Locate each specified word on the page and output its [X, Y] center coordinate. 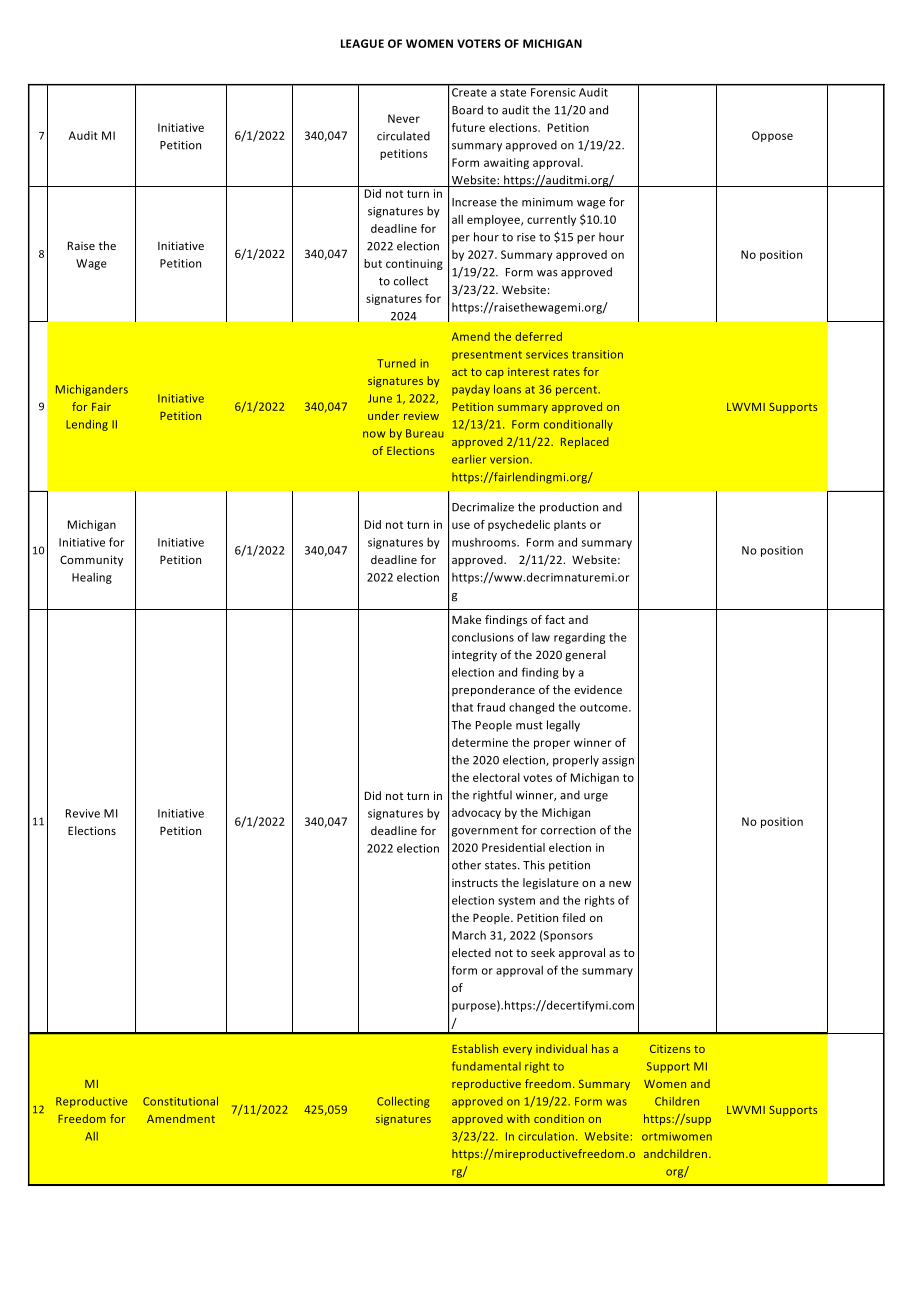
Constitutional [180, 1101]
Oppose [772, 136]
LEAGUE [362, 43]
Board [467, 110]
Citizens [670, 1048]
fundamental [486, 1066]
